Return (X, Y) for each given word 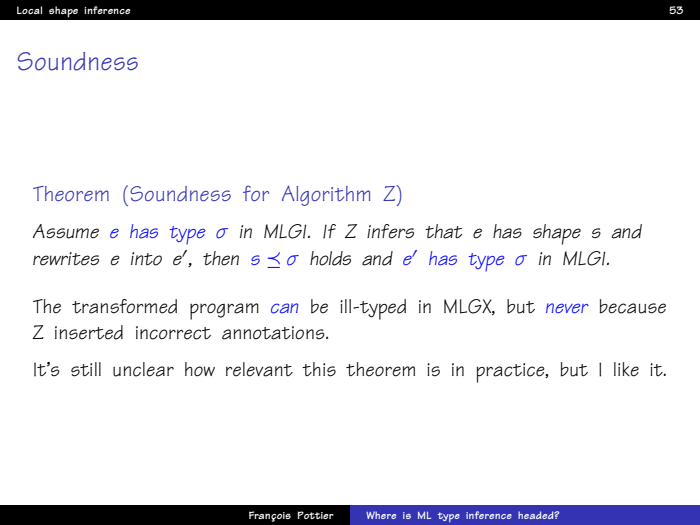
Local (29, 10)
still (86, 369)
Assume (66, 231)
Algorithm (326, 196)
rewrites (66, 259)
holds (330, 258)
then (221, 258)
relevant (259, 369)
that (443, 231)
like (626, 369)
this (319, 369)
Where (381, 515)
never (567, 308)
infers (390, 231)
